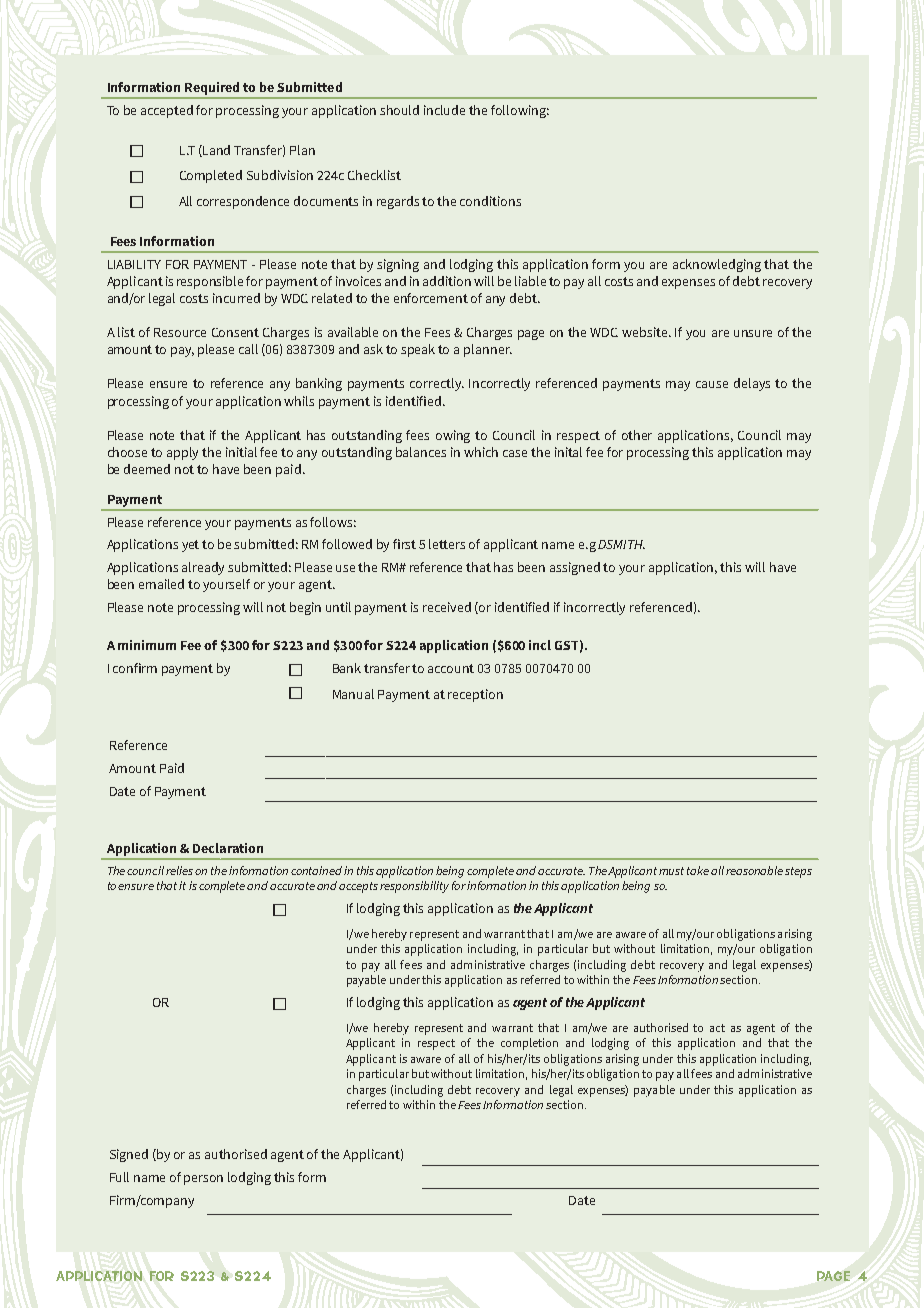 The image size is (924, 1308). Describe the element at coordinates (698, 870) in the document. I see `take` at that location.
